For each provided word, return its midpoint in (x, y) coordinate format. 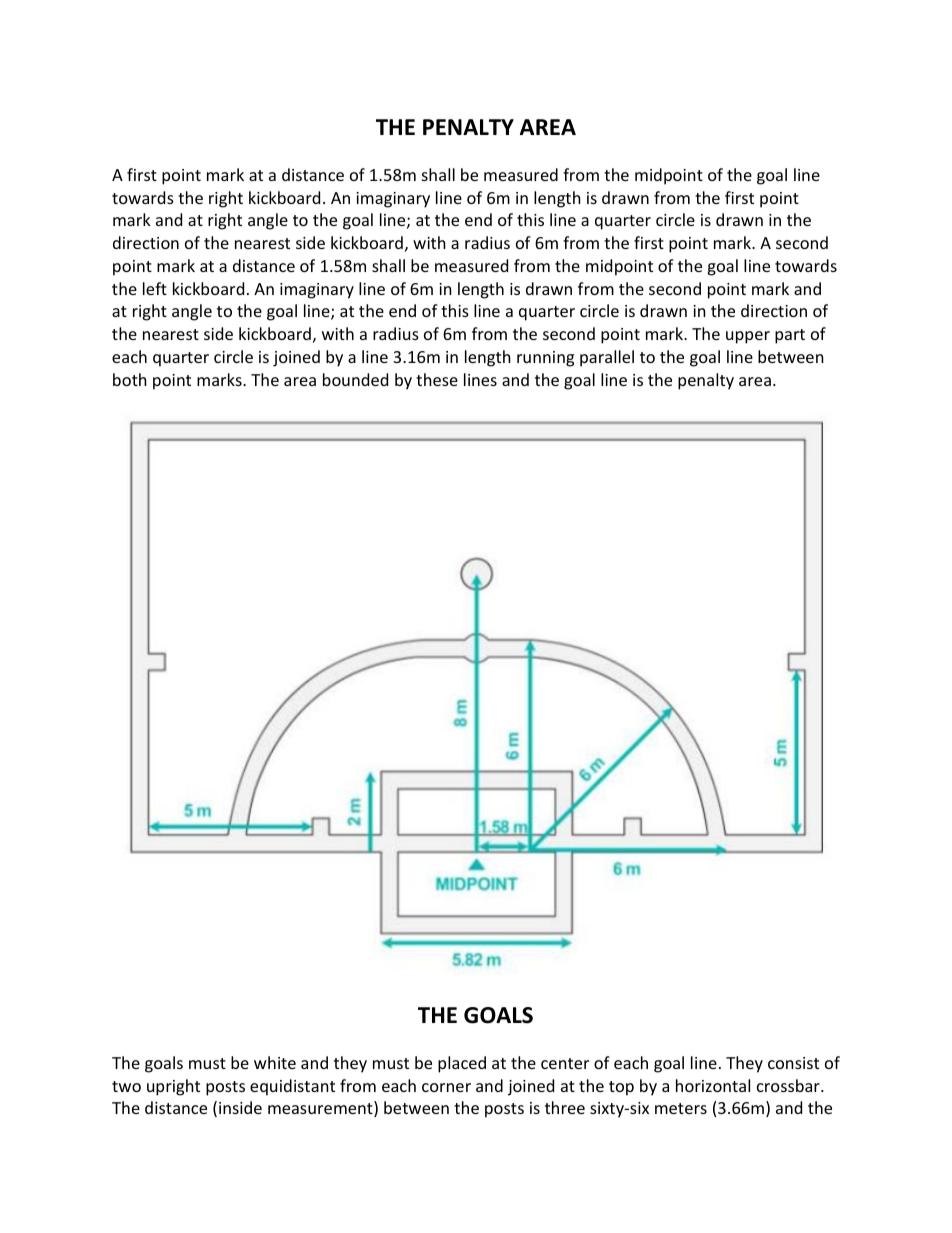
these (437, 379)
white (275, 1062)
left (155, 288)
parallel (607, 358)
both (130, 379)
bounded (355, 379)
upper (748, 337)
